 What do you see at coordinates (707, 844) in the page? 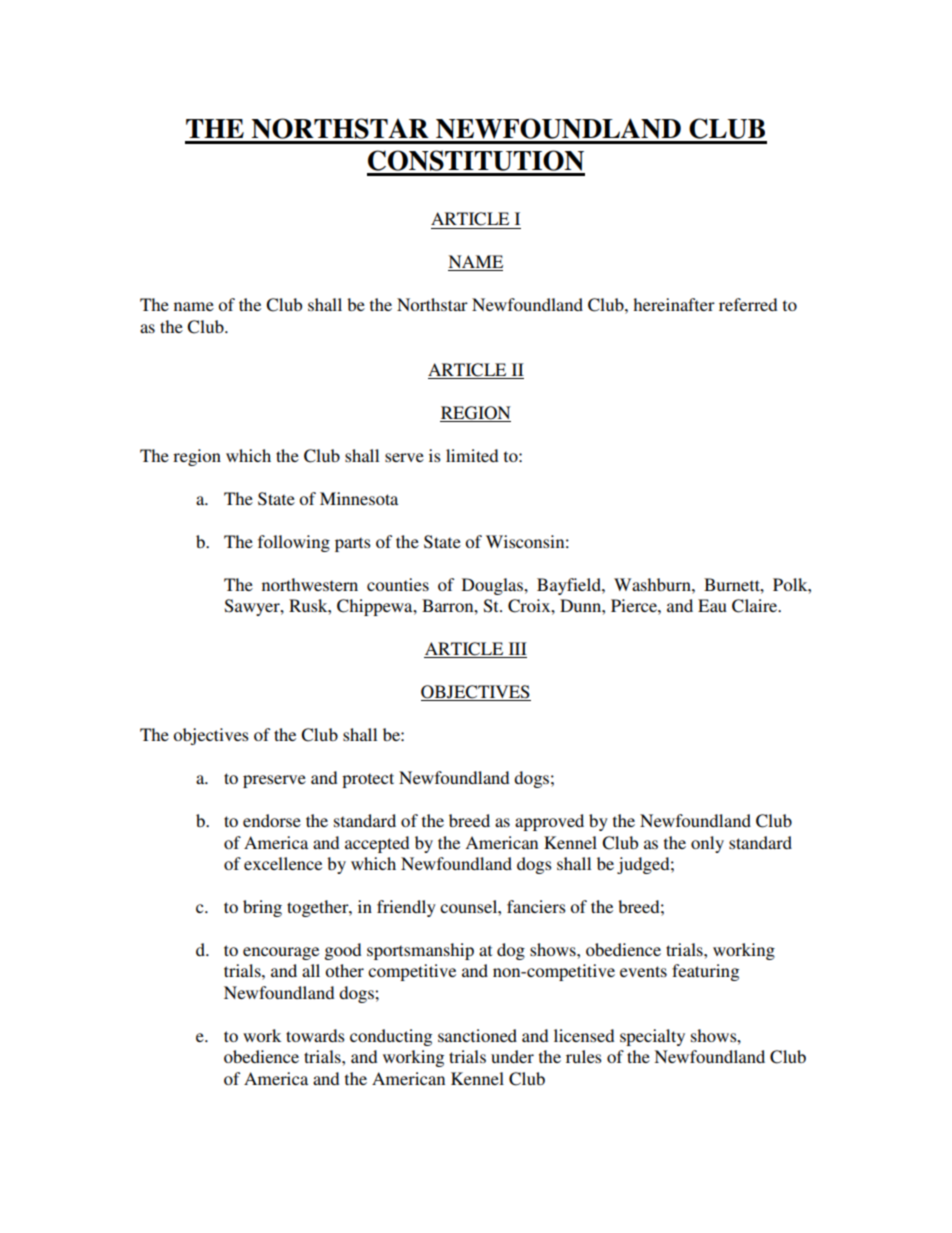
I see `only` at bounding box center [707, 844].
